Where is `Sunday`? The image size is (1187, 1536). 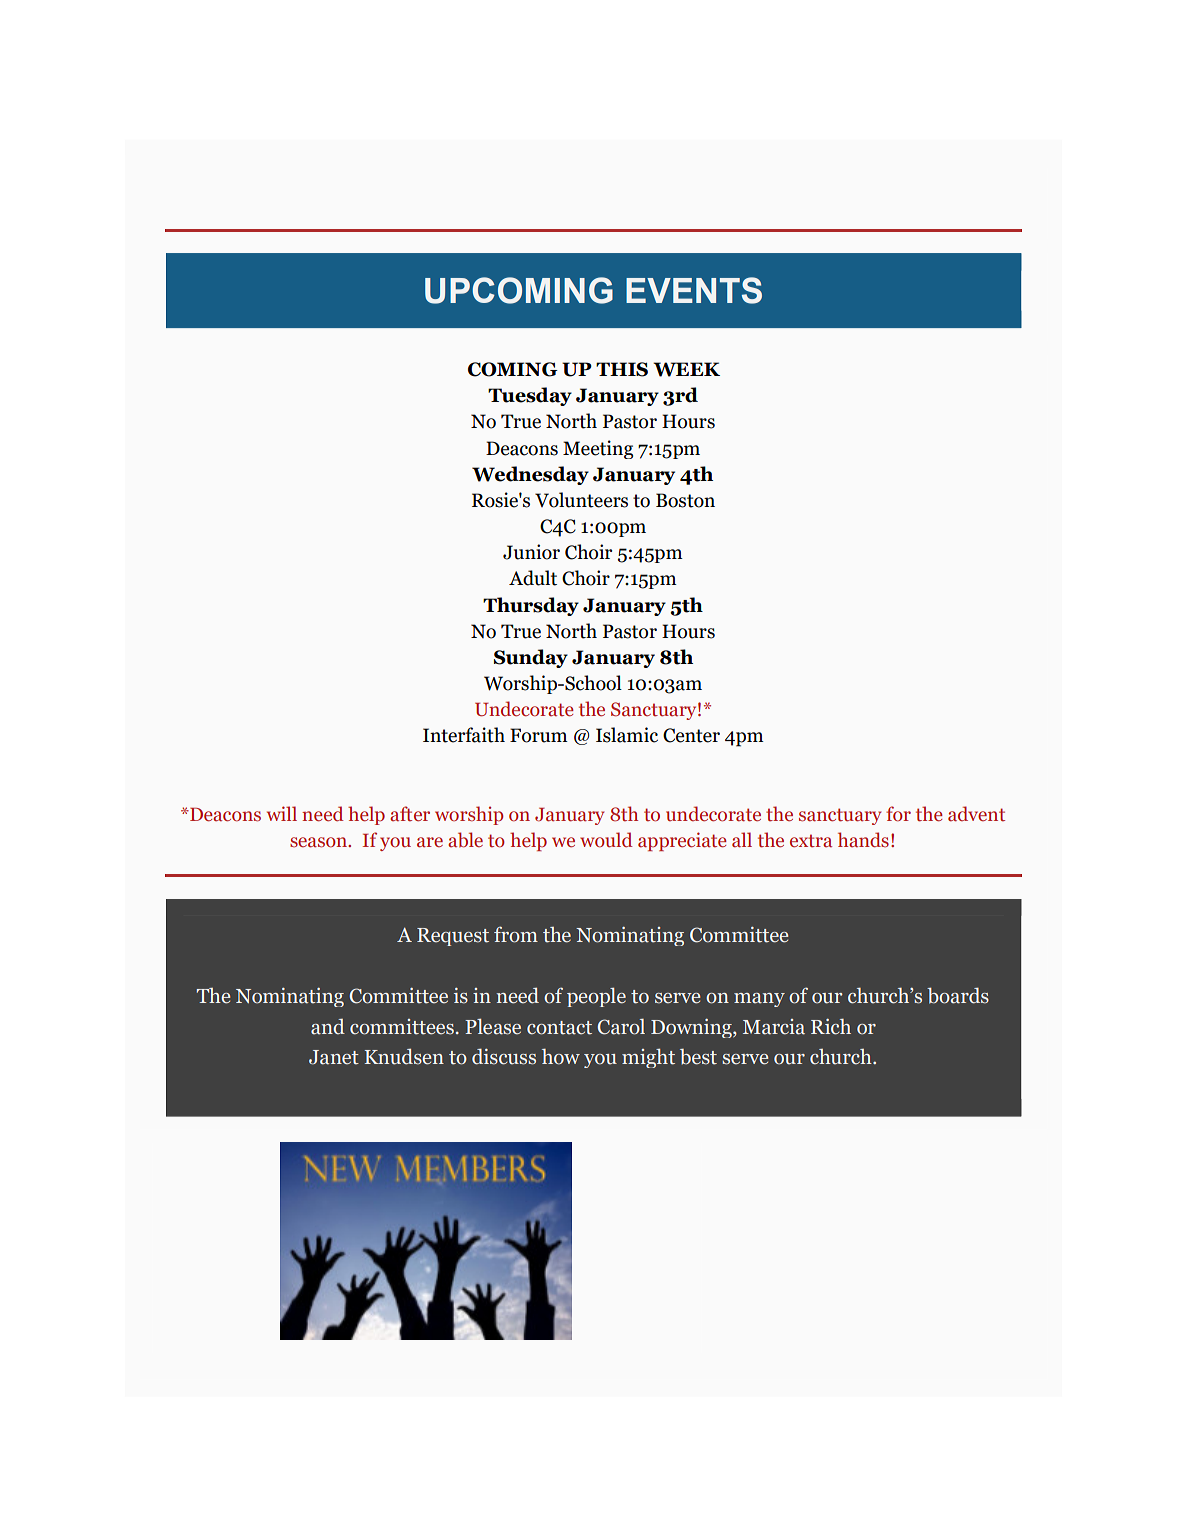
Sunday is located at coordinates (531, 658).
